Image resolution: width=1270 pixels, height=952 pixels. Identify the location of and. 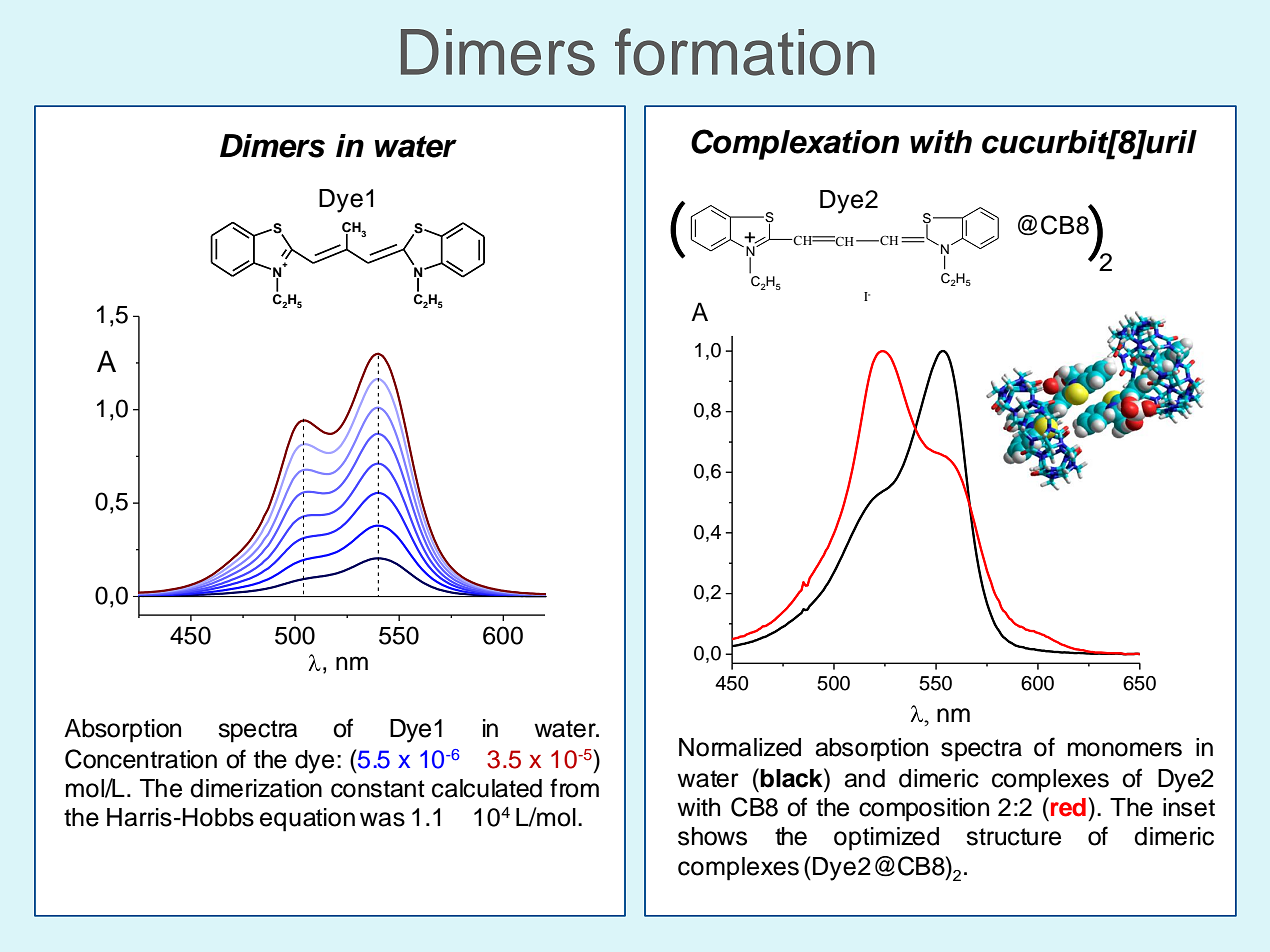
(865, 778).
